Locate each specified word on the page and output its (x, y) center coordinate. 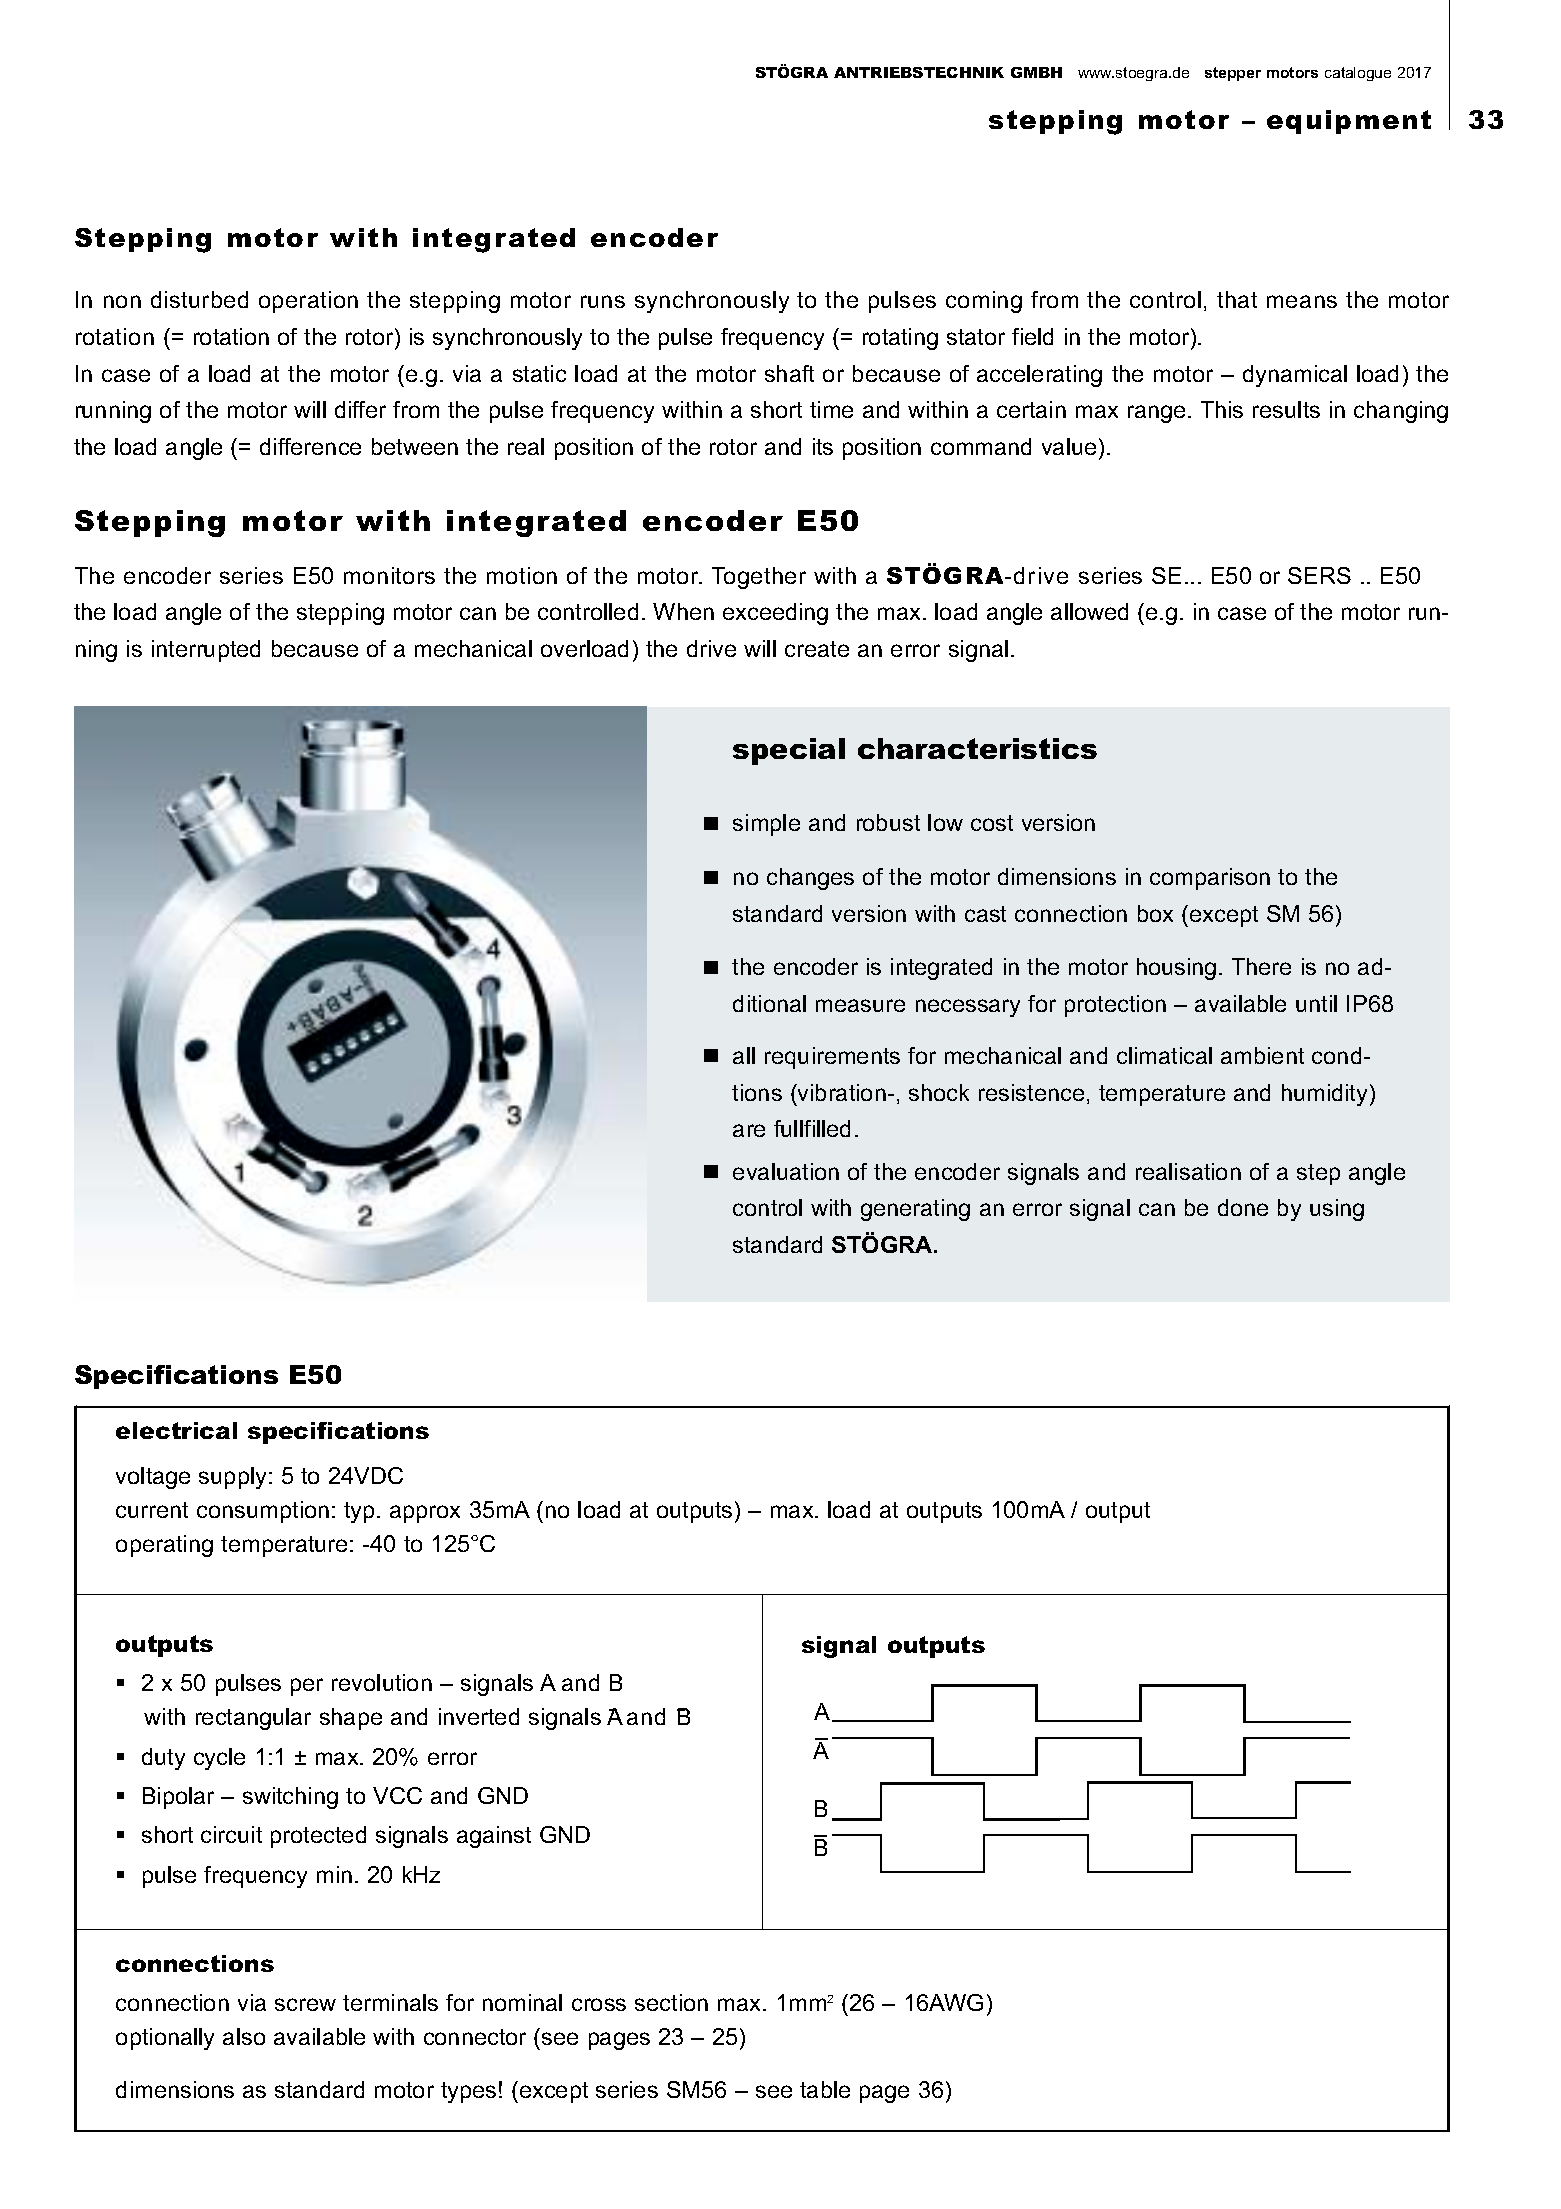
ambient (1262, 1055)
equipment (1349, 122)
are (749, 1130)
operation (308, 302)
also (244, 2036)
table (825, 2089)
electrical (176, 1430)
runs (603, 301)
